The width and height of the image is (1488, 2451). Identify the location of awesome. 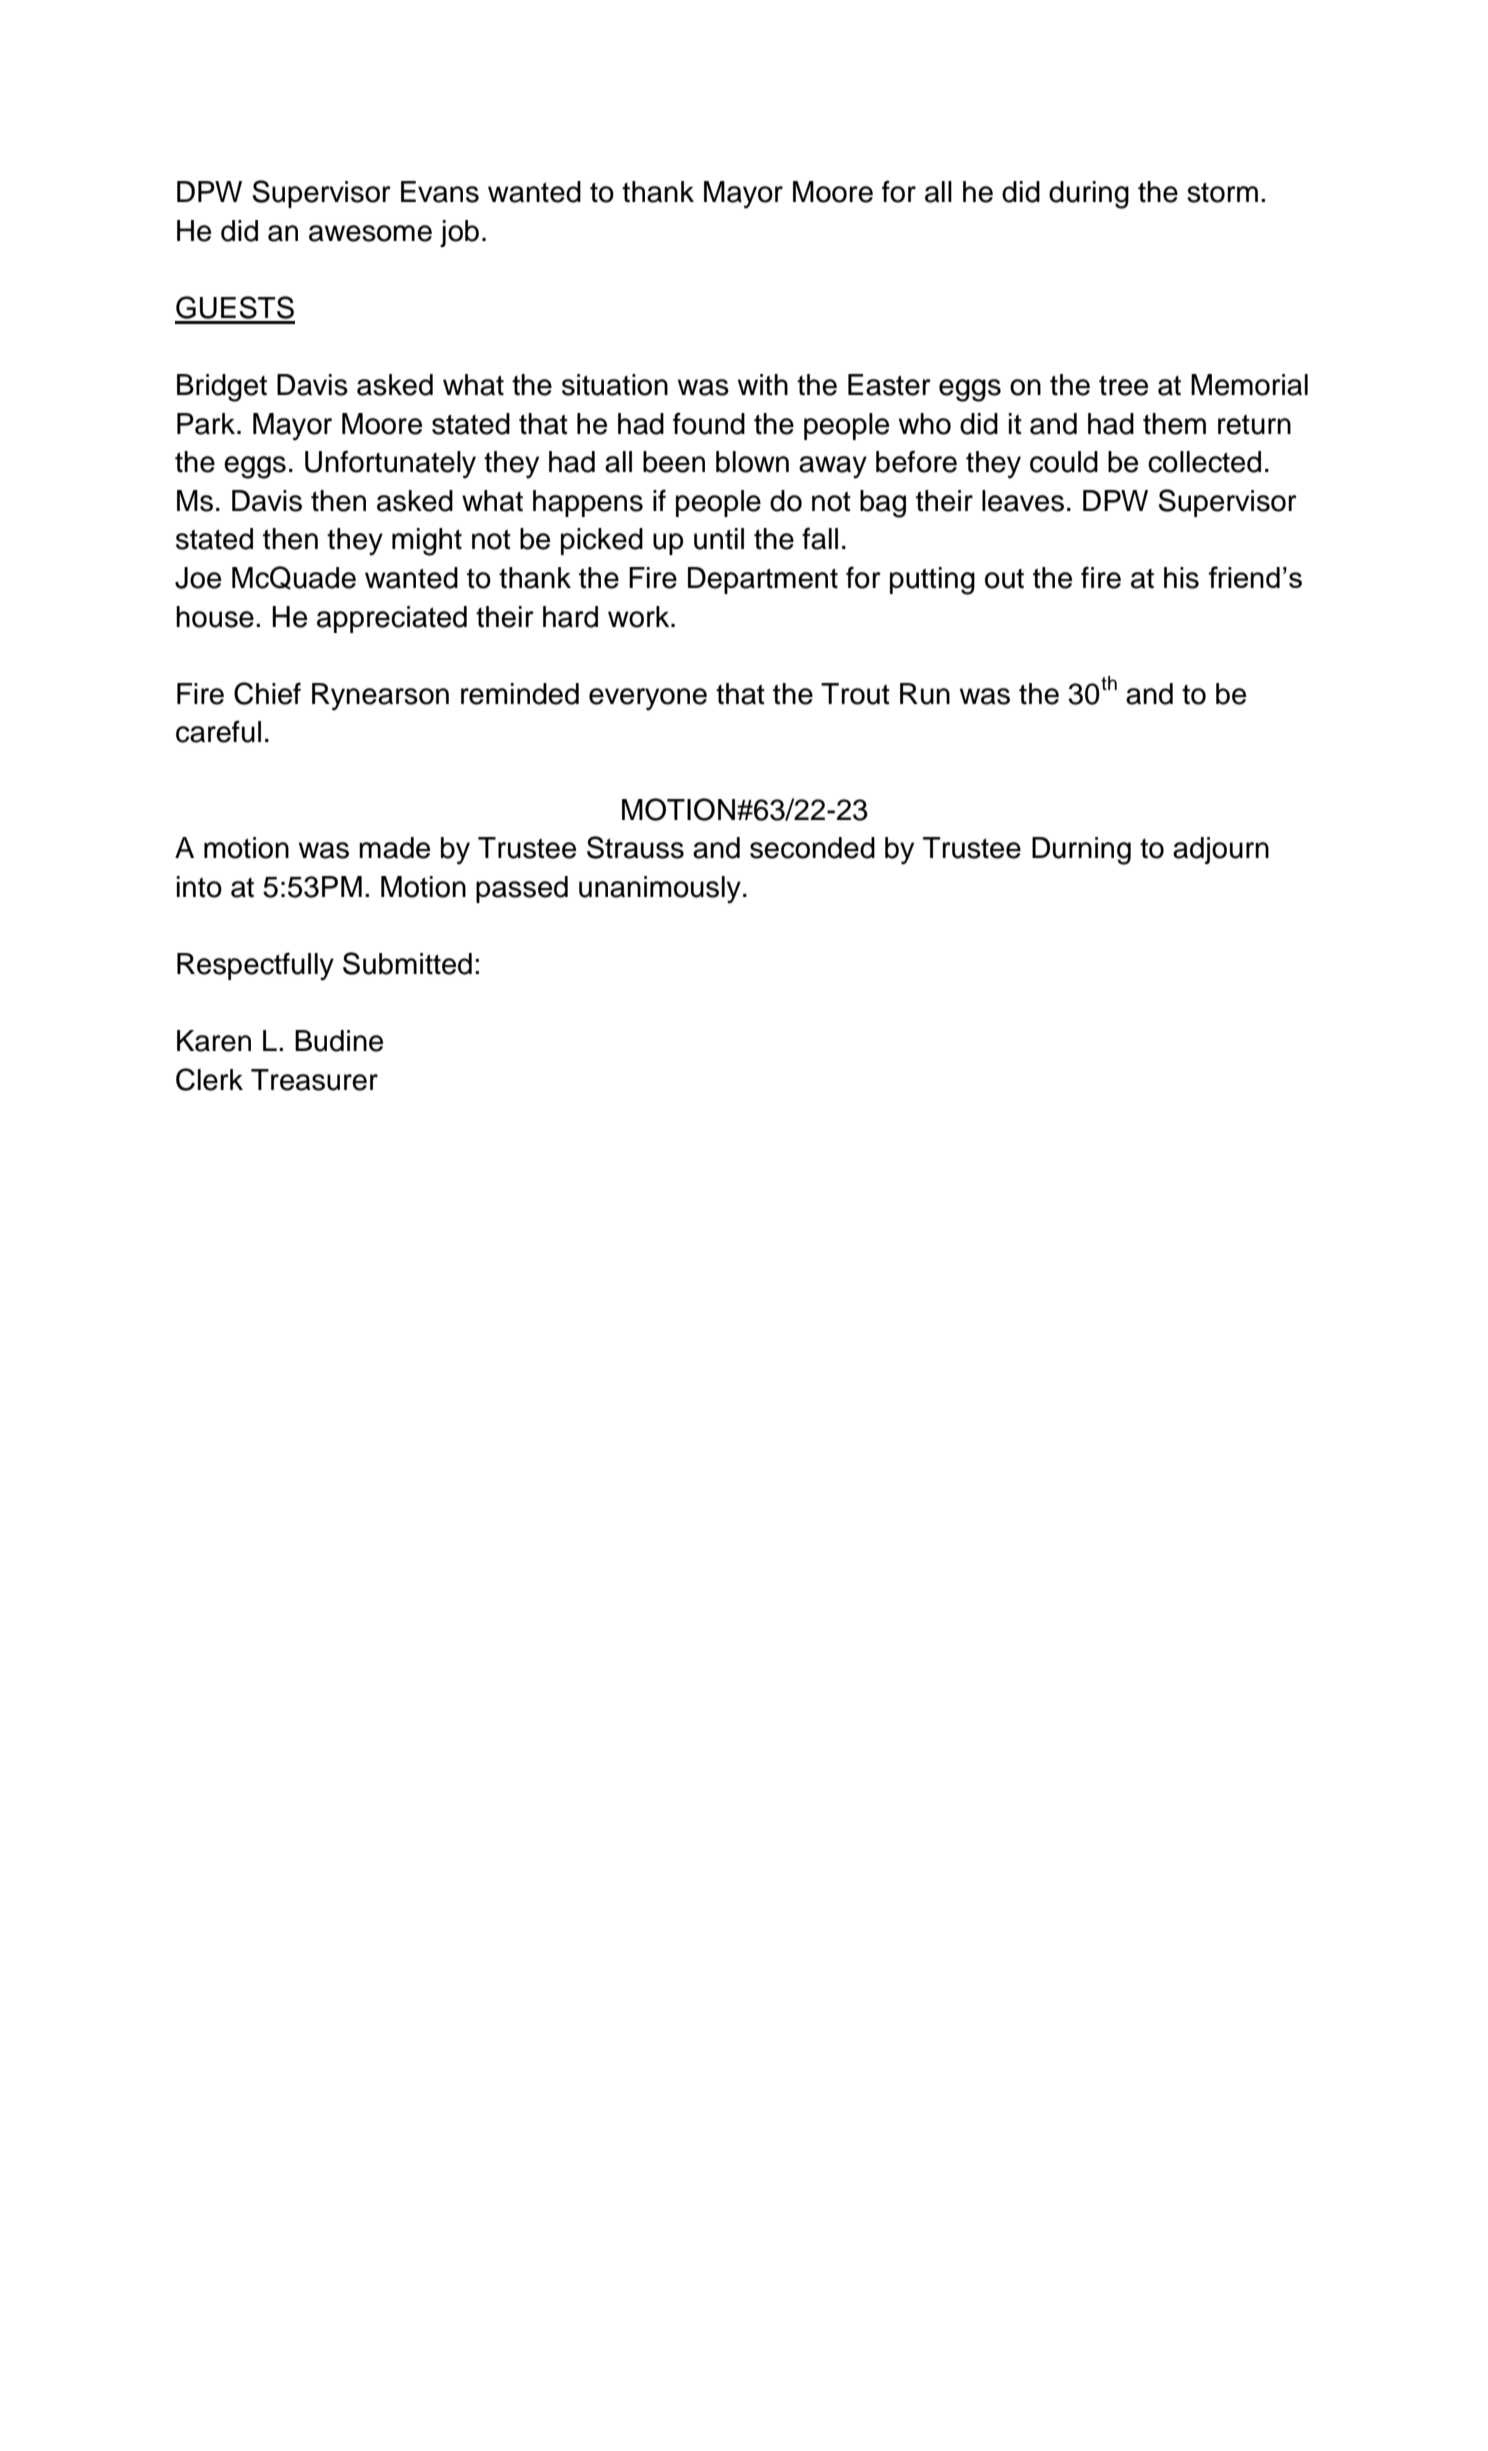
(370, 233).
